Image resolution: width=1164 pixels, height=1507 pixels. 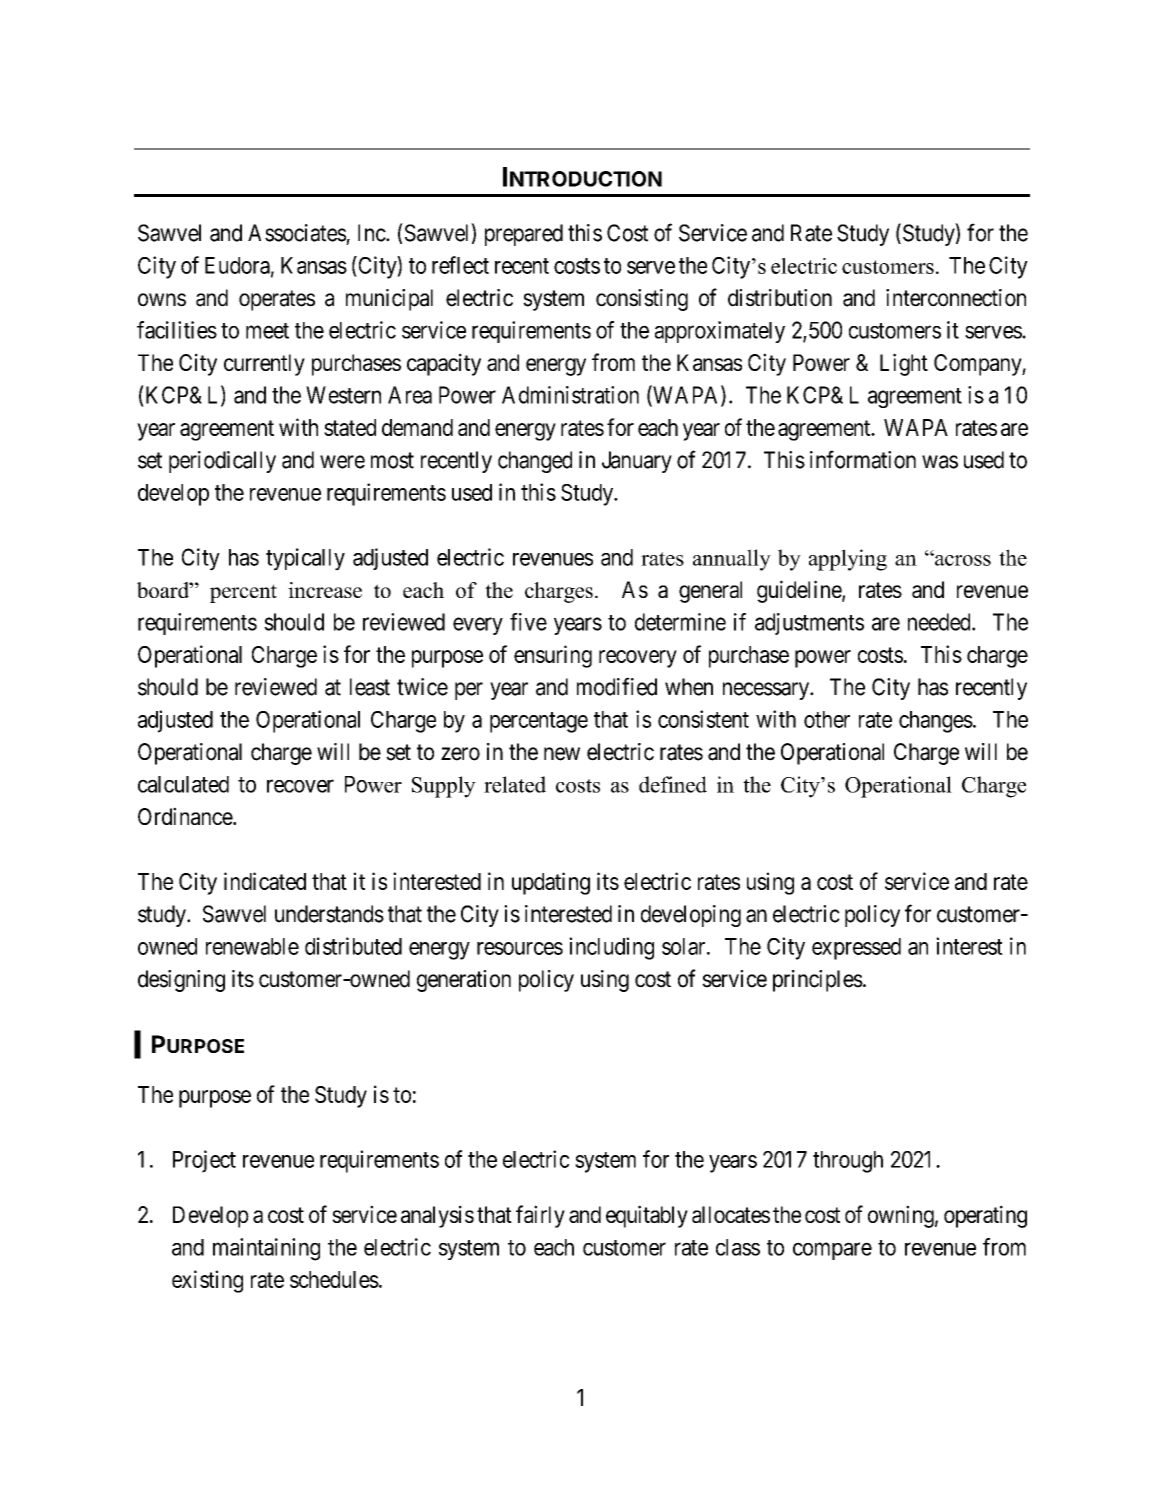 I want to click on fairly, so click(x=540, y=1216).
